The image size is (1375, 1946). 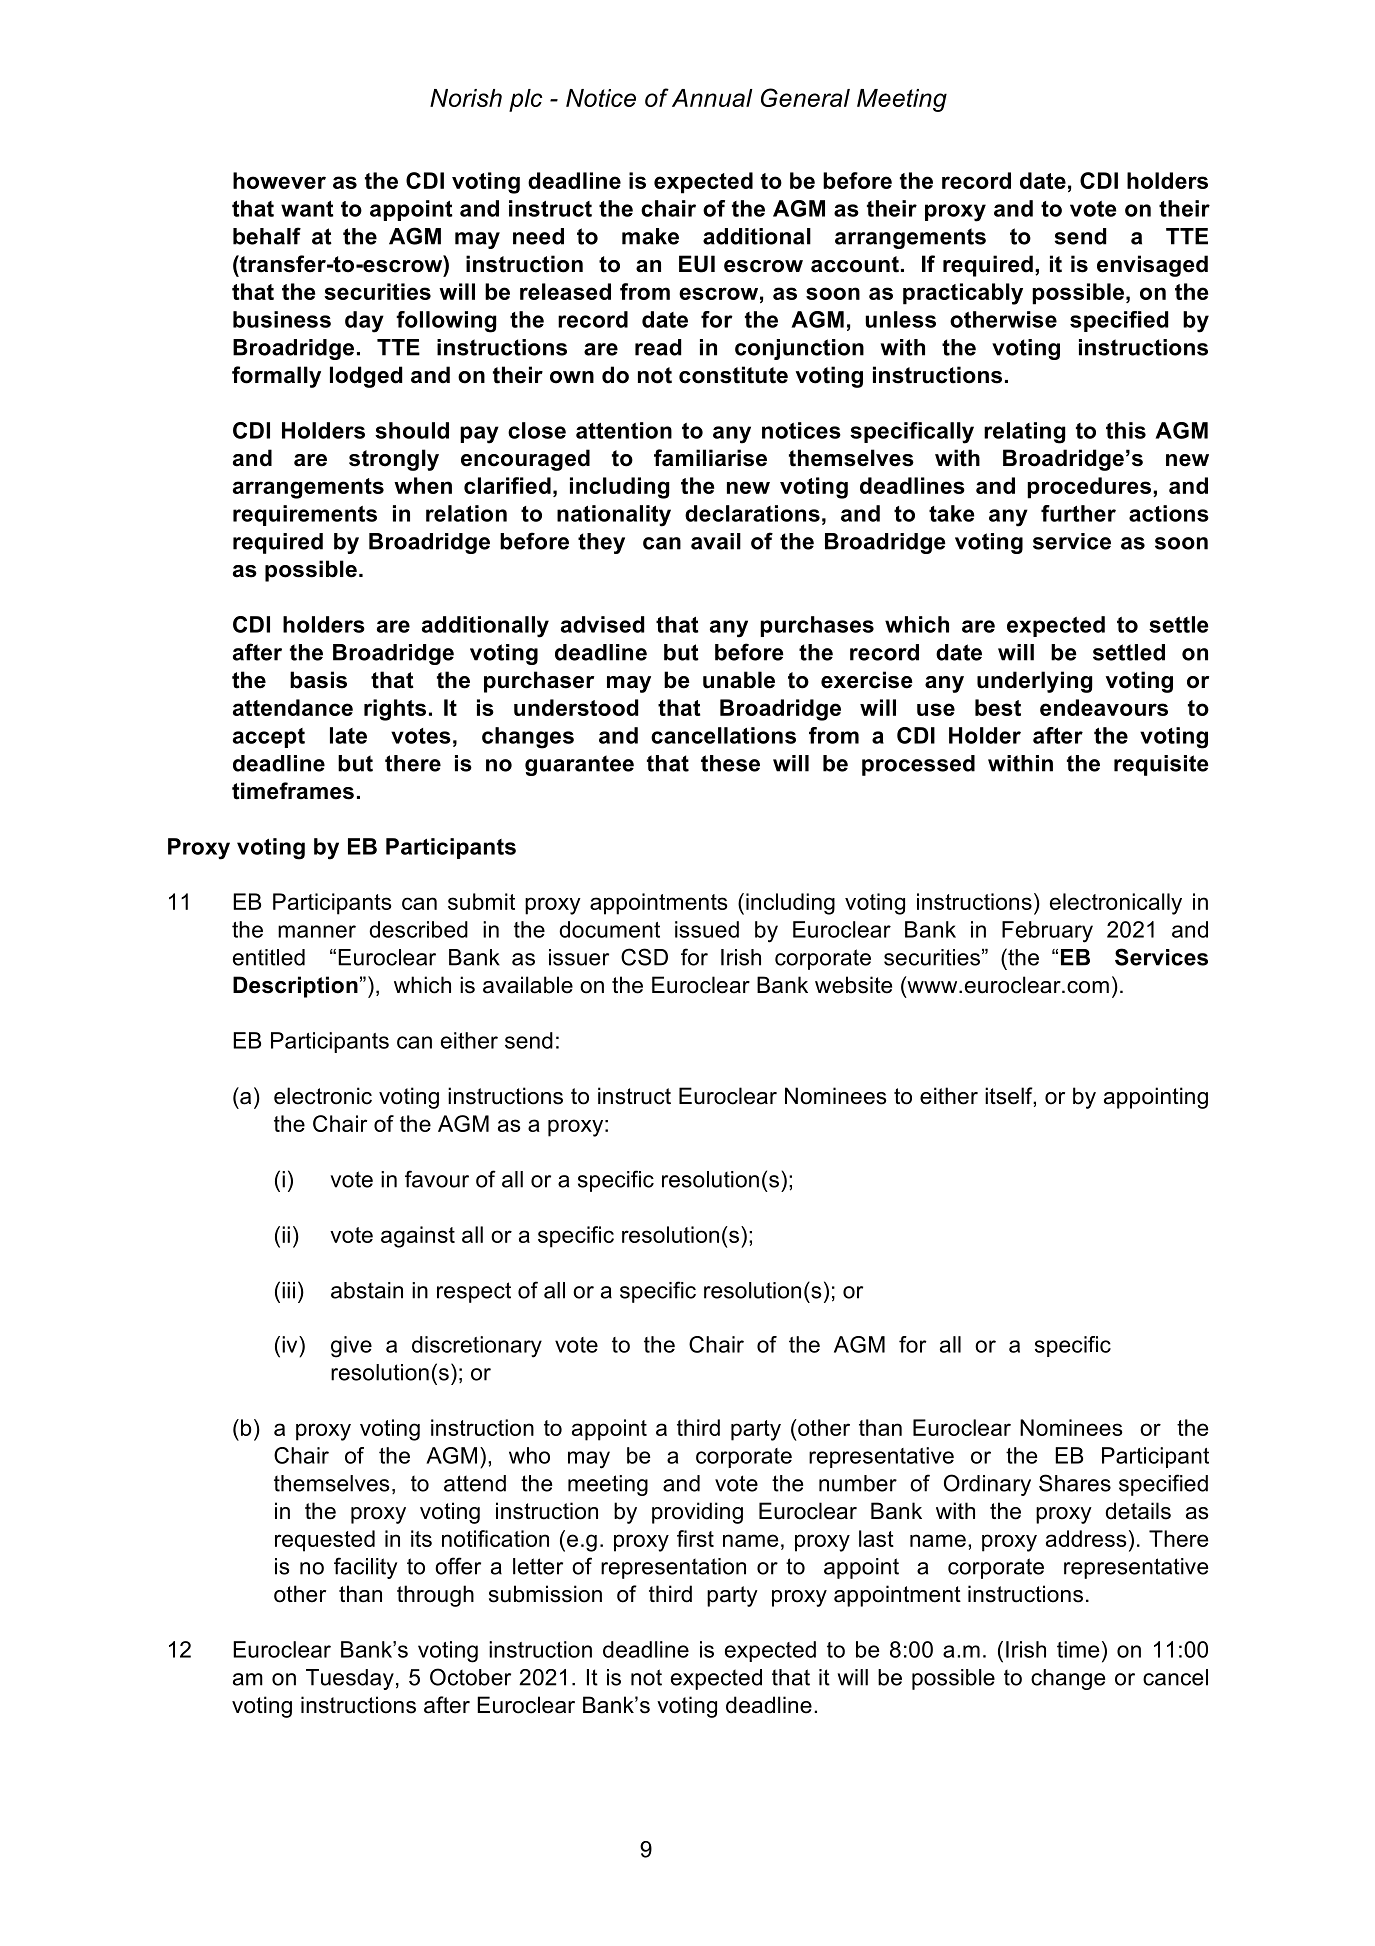 I want to click on familiarise, so click(x=710, y=458).
